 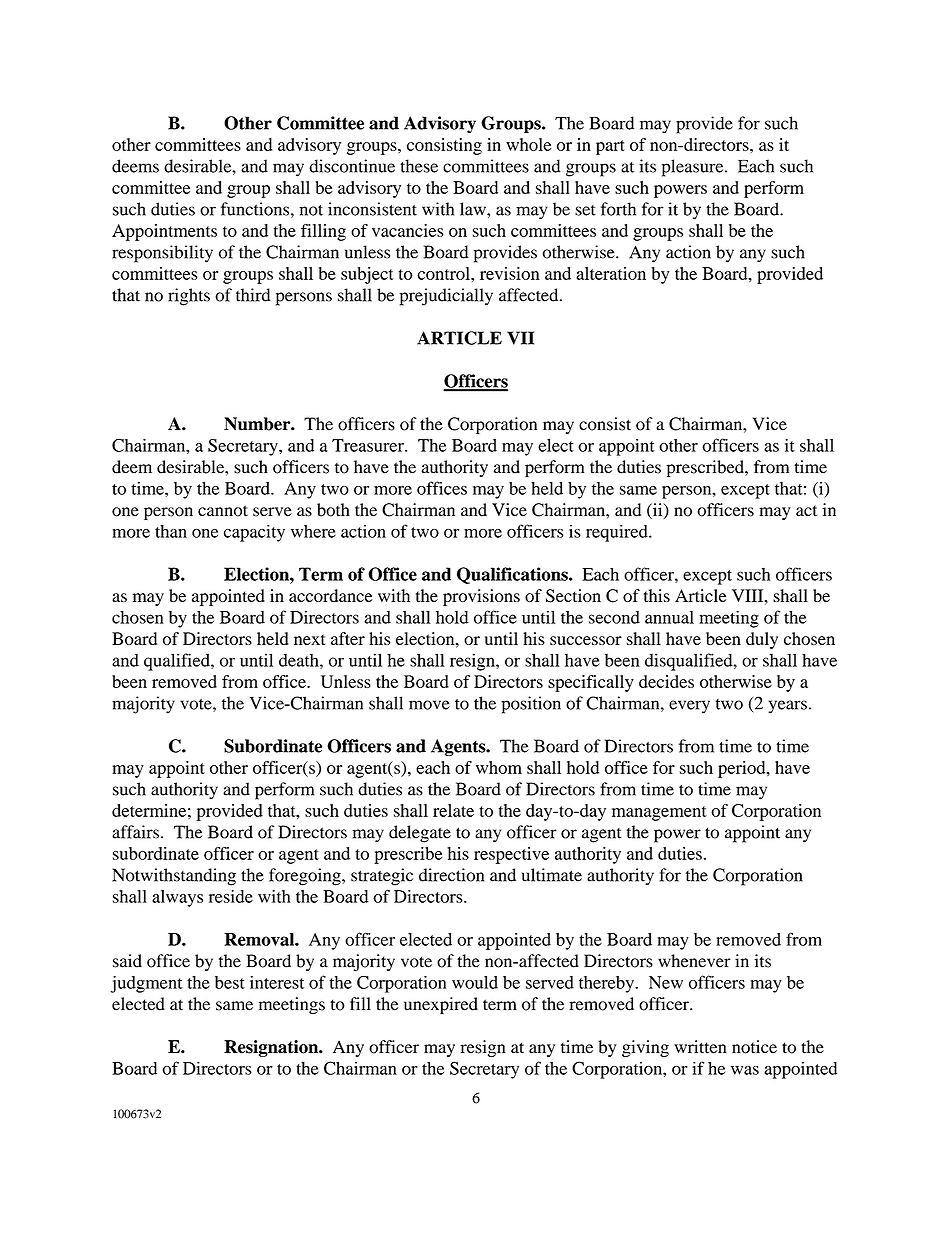 I want to click on affairs, so click(x=135, y=832).
